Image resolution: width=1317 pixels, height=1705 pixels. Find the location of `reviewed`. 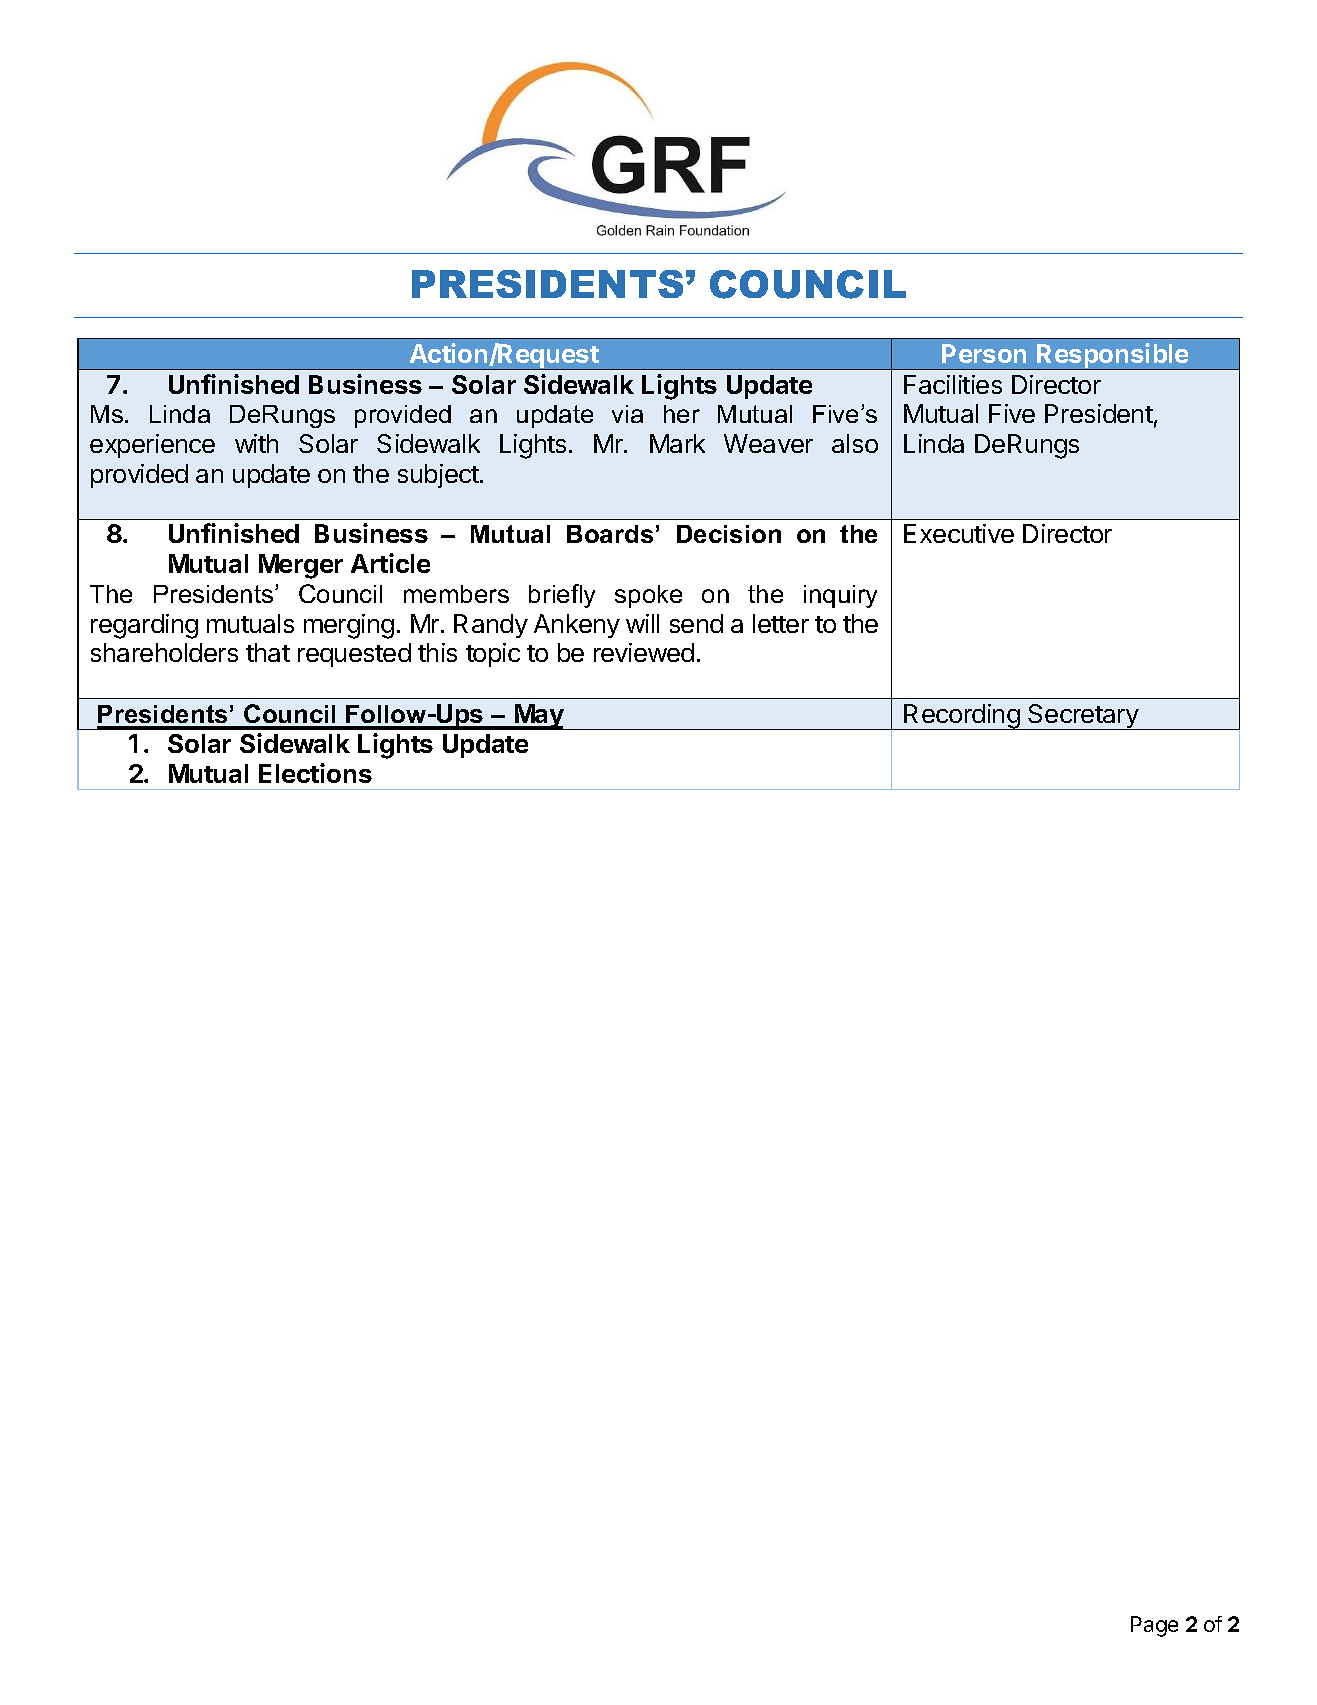

reviewed is located at coordinates (644, 652).
